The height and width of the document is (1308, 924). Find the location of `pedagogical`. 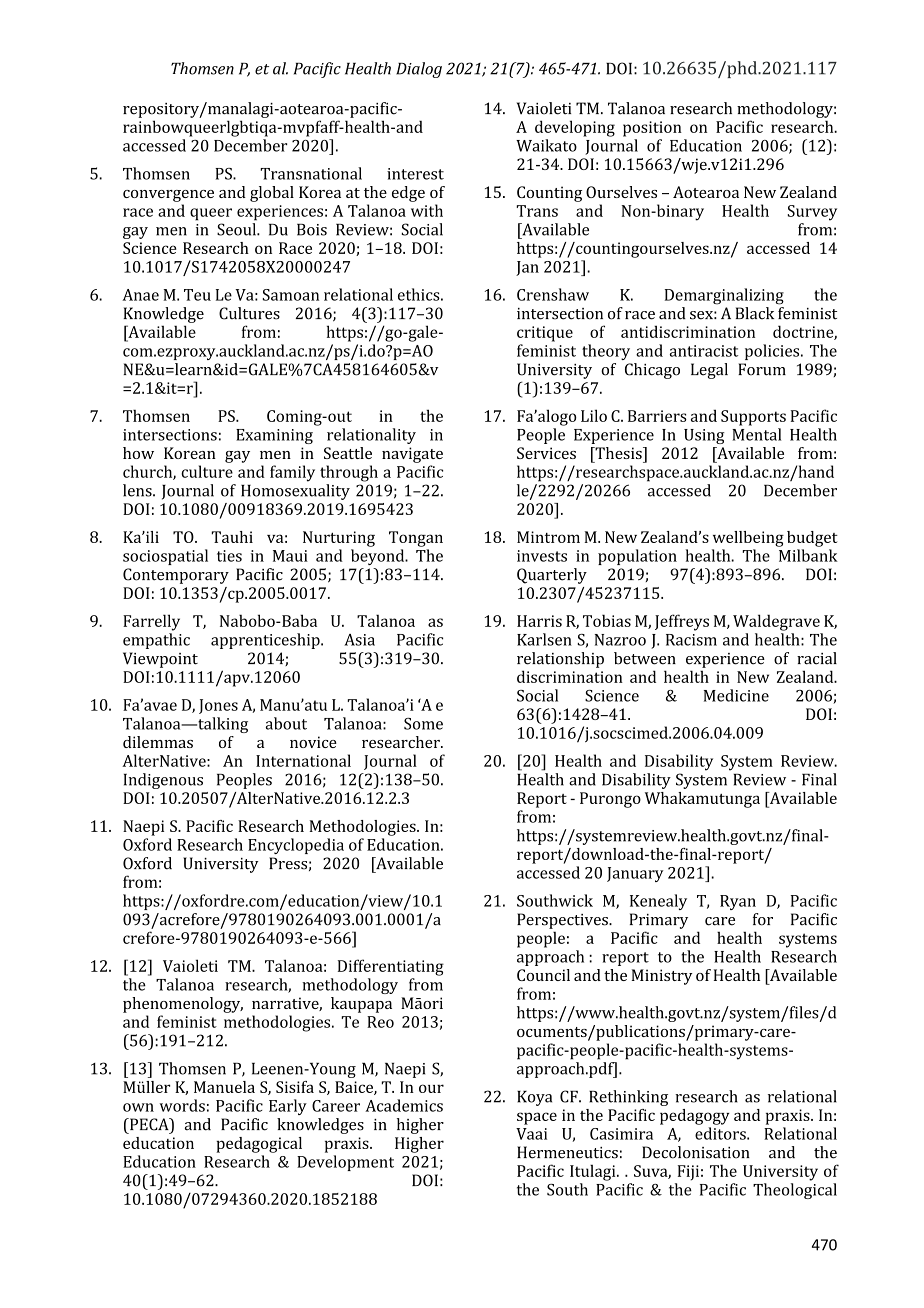

pedagogical is located at coordinates (259, 1145).
